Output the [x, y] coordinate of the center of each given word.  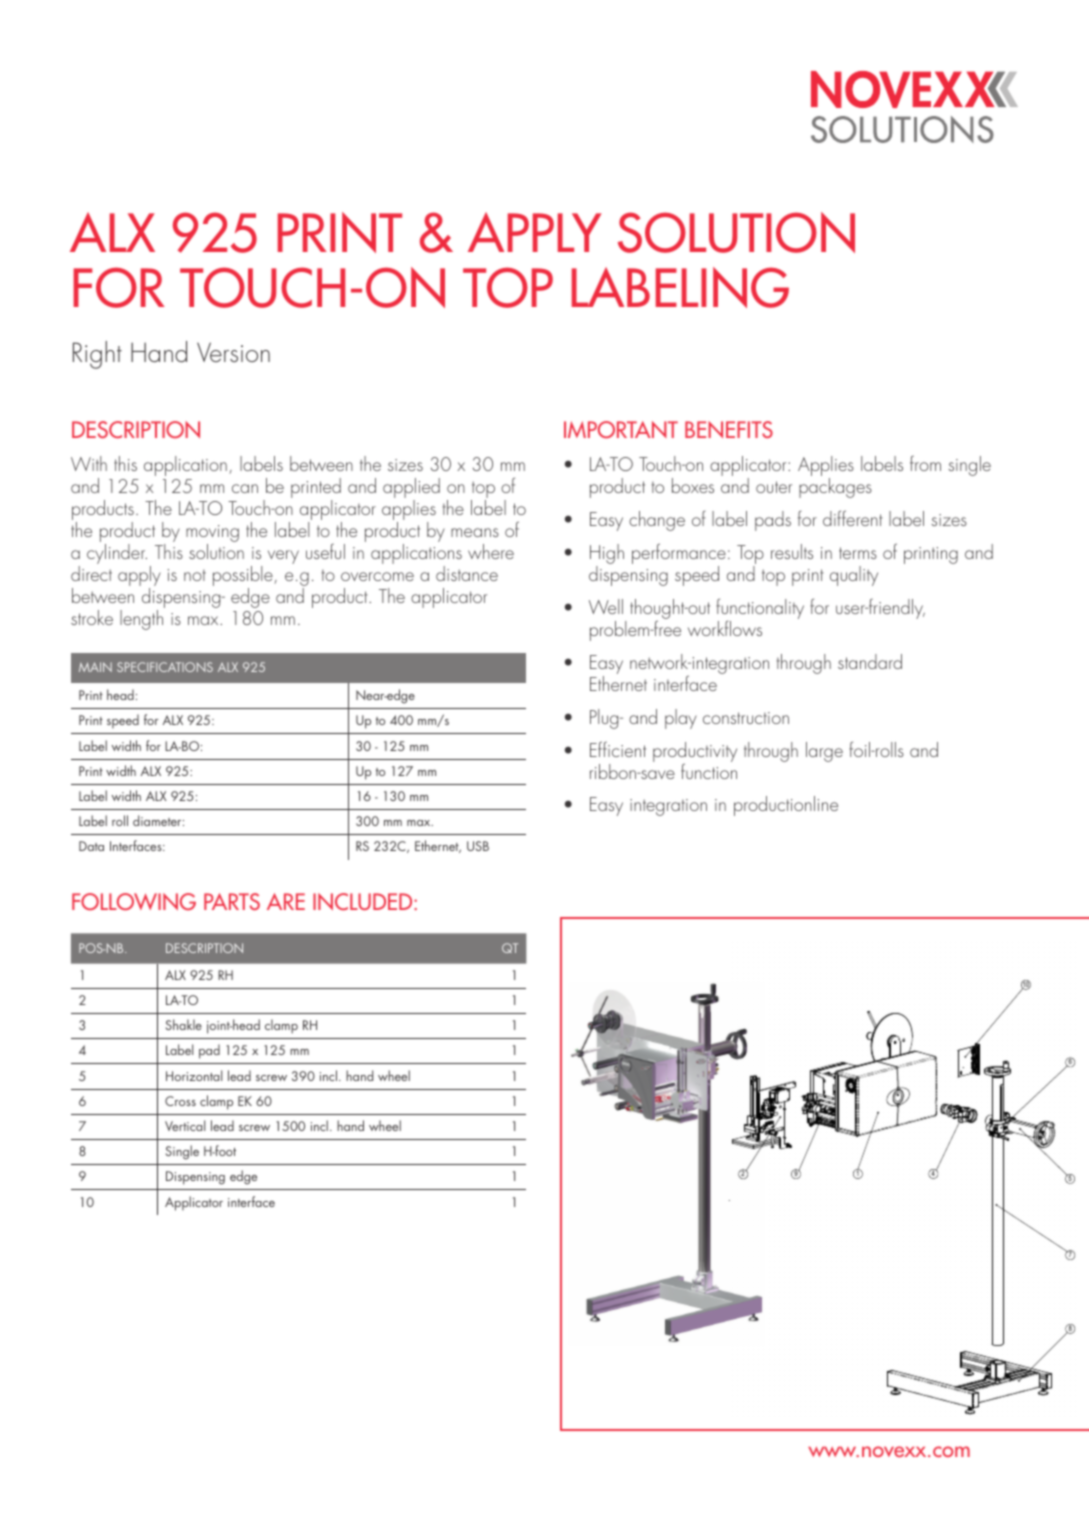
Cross [180, 1101]
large [824, 752]
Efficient [618, 749]
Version [233, 352]
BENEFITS [729, 429]
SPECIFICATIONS [165, 667]
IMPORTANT [621, 429]
